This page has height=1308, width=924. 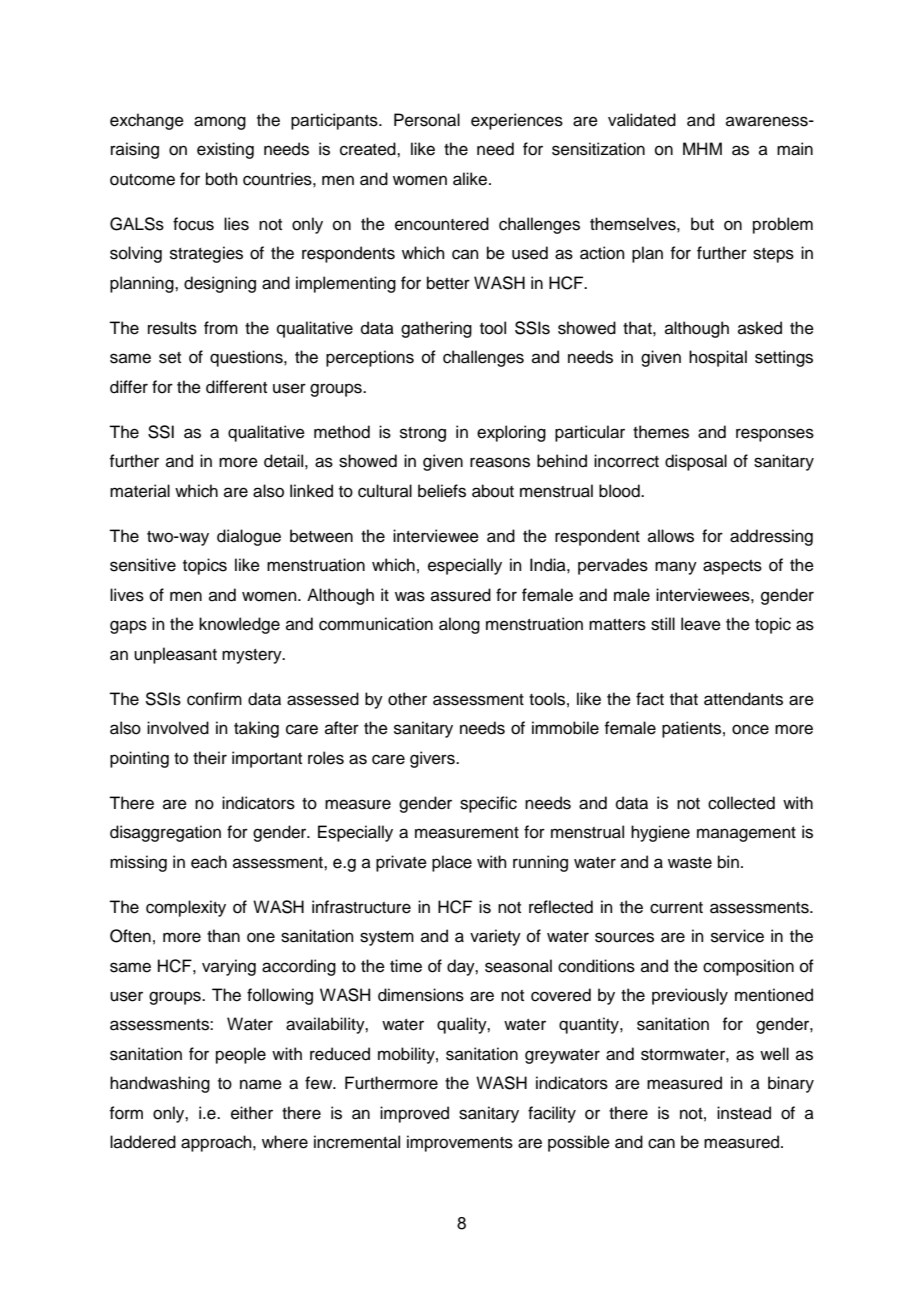 What do you see at coordinates (239, 625) in the page?
I see `knowledge` at bounding box center [239, 625].
